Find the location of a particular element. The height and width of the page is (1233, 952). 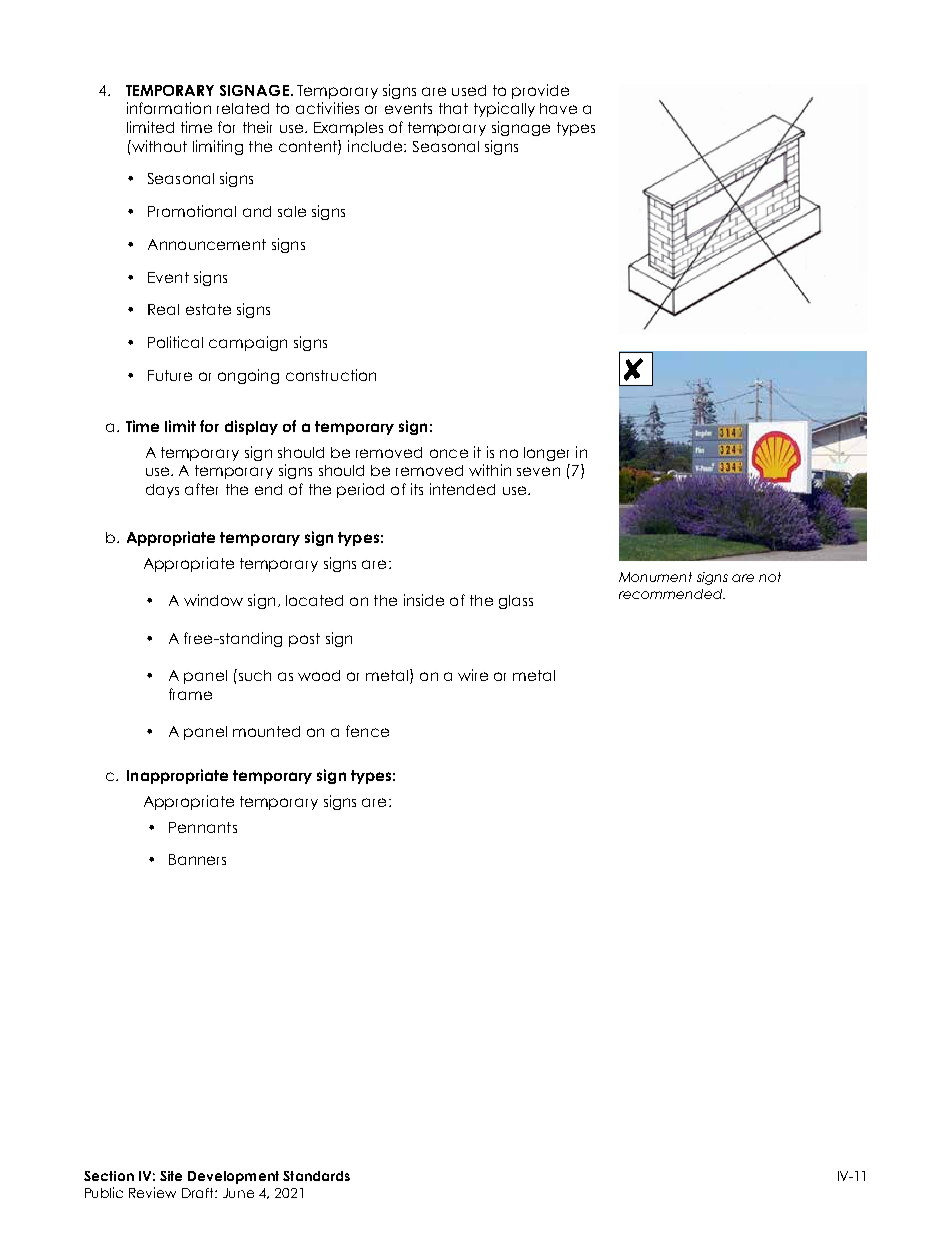

Monument is located at coordinates (655, 577).
